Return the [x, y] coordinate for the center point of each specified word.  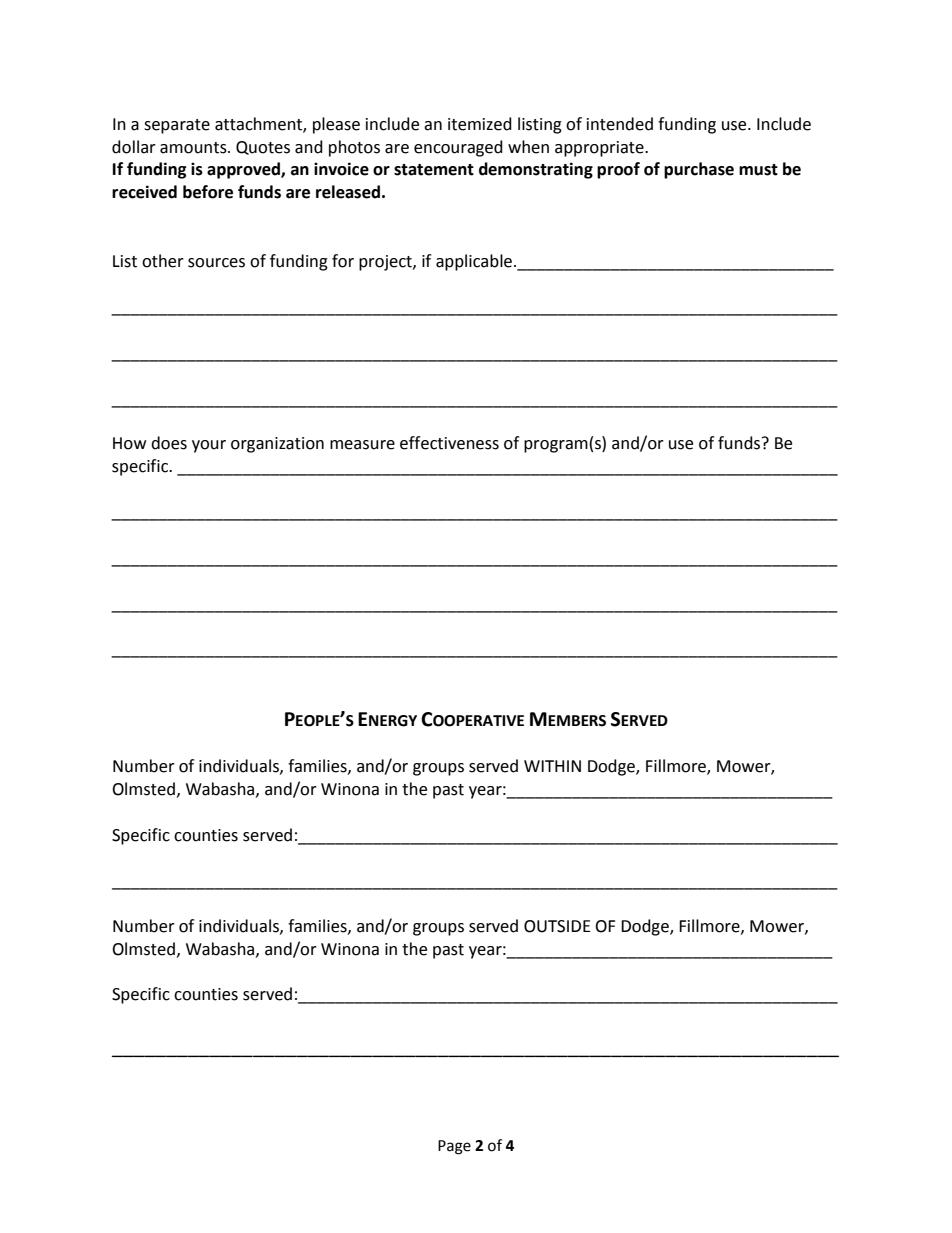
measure [362, 445]
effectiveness [449, 443]
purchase [699, 170]
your [209, 446]
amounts [194, 148]
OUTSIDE [557, 926]
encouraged [458, 148]
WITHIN [552, 766]
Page [454, 1147]
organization [277, 445]
